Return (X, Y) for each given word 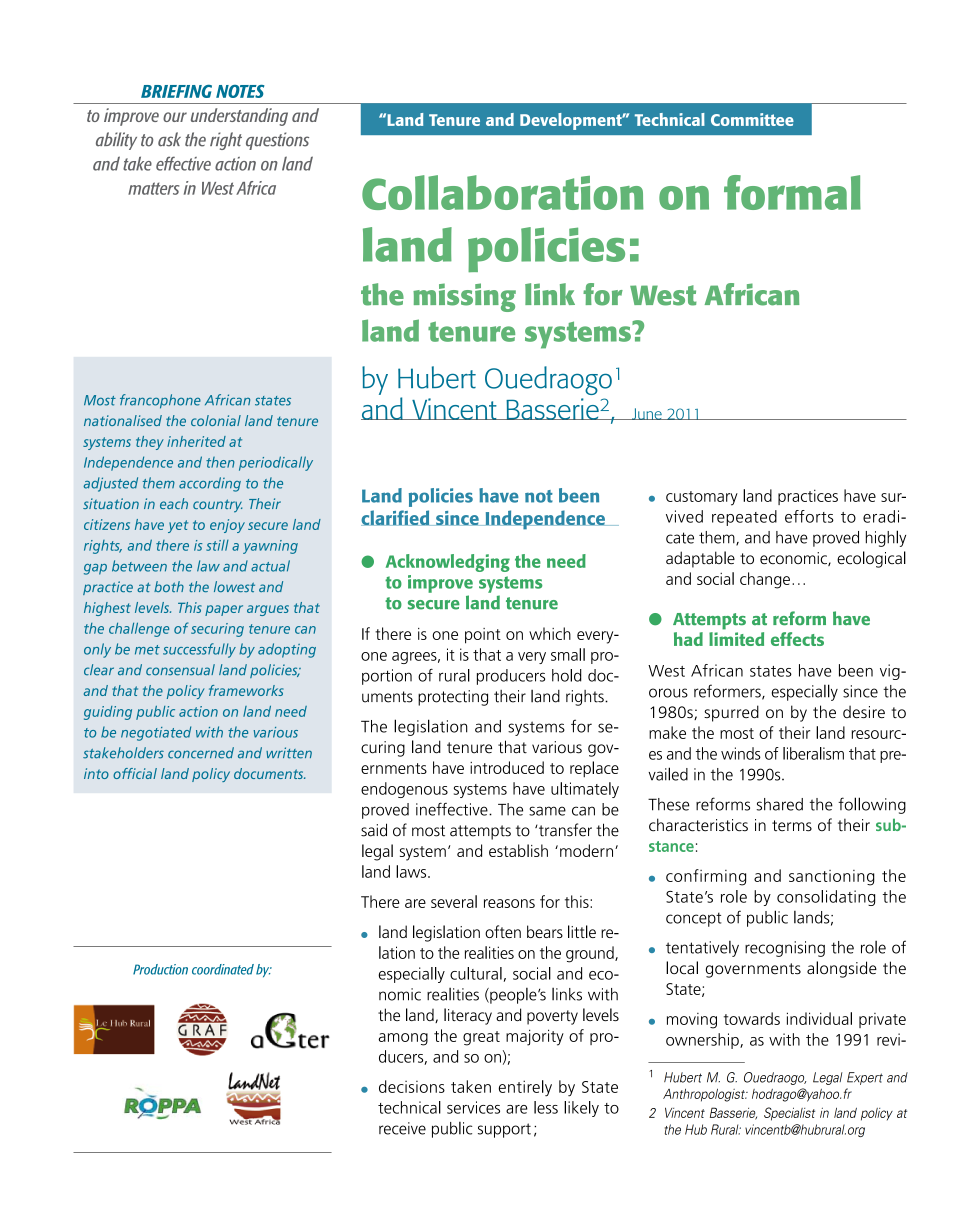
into (96, 773)
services (473, 1107)
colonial (216, 420)
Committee (752, 119)
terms (792, 826)
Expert (865, 1078)
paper (224, 610)
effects (797, 639)
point (483, 636)
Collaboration (503, 192)
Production (160, 969)
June (647, 414)
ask (169, 139)
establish (518, 850)
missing (464, 297)
